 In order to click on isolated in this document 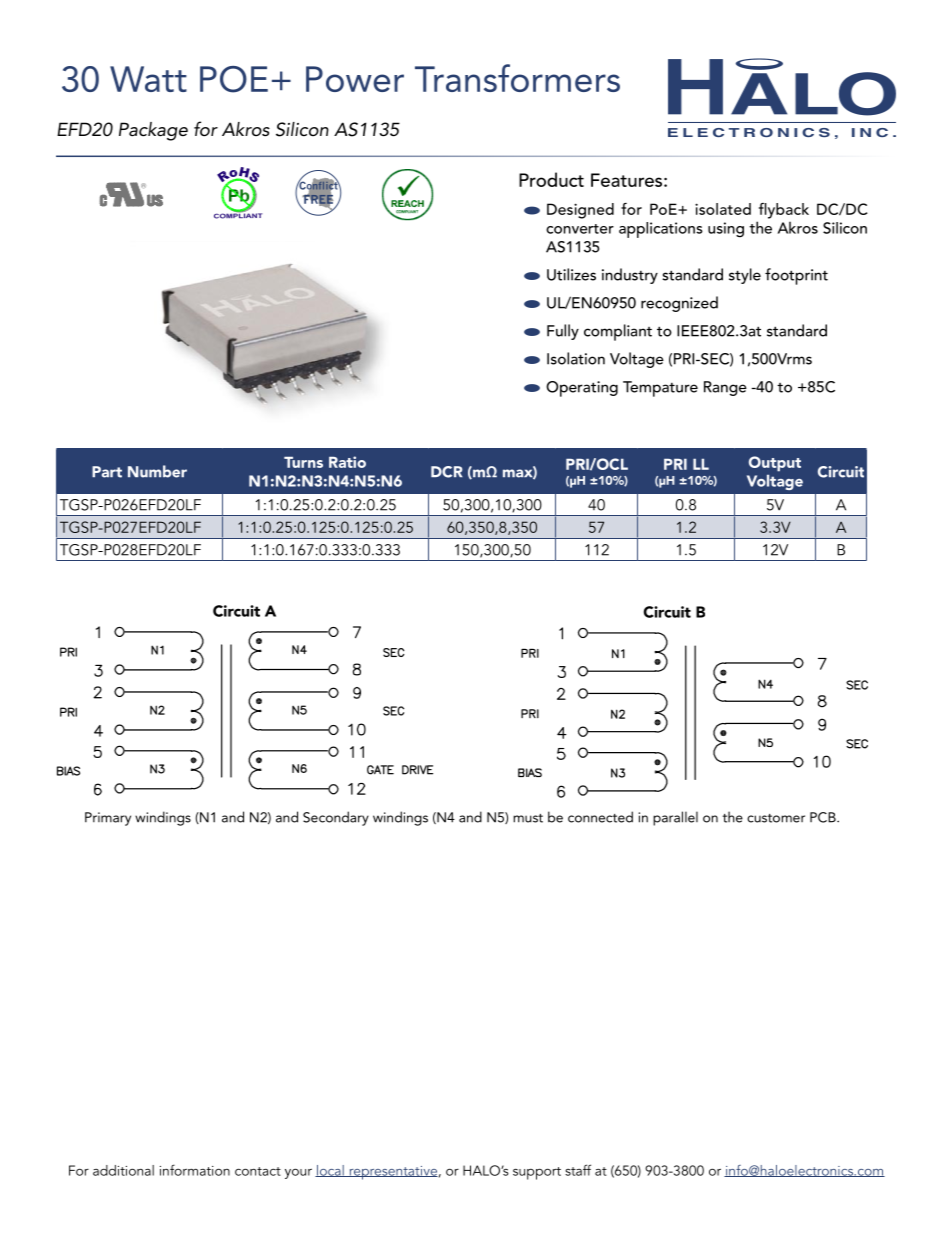, I will do `click(723, 209)`.
